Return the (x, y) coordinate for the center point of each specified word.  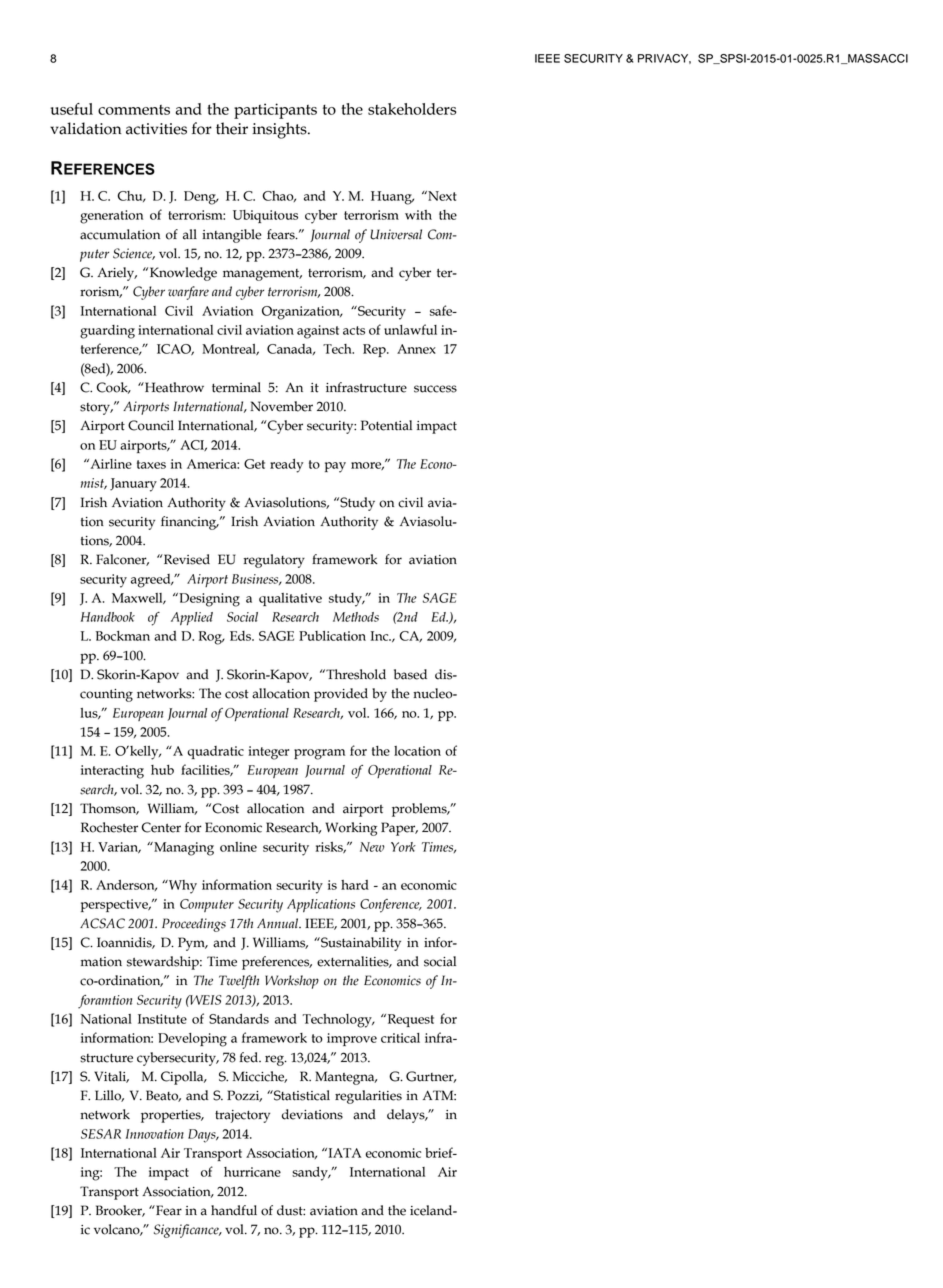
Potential (386, 425)
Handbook (108, 617)
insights (280, 130)
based (410, 674)
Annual (279, 923)
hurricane (252, 1172)
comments (134, 110)
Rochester (109, 827)
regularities (368, 1097)
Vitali (111, 1077)
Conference (391, 906)
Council (151, 425)
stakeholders (412, 109)
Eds (241, 636)
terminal (236, 387)
